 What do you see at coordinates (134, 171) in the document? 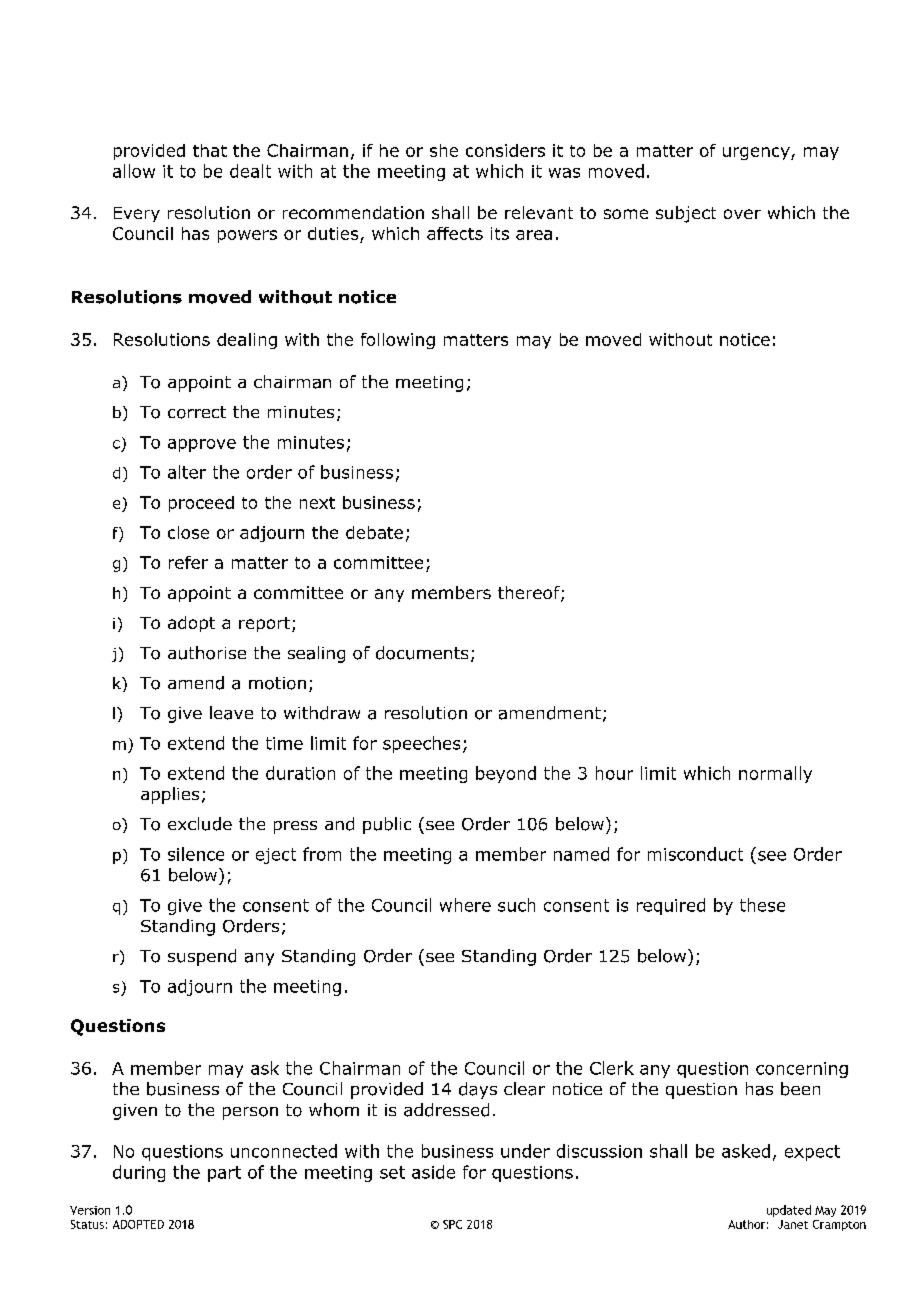
I see `allow` at bounding box center [134, 171].
